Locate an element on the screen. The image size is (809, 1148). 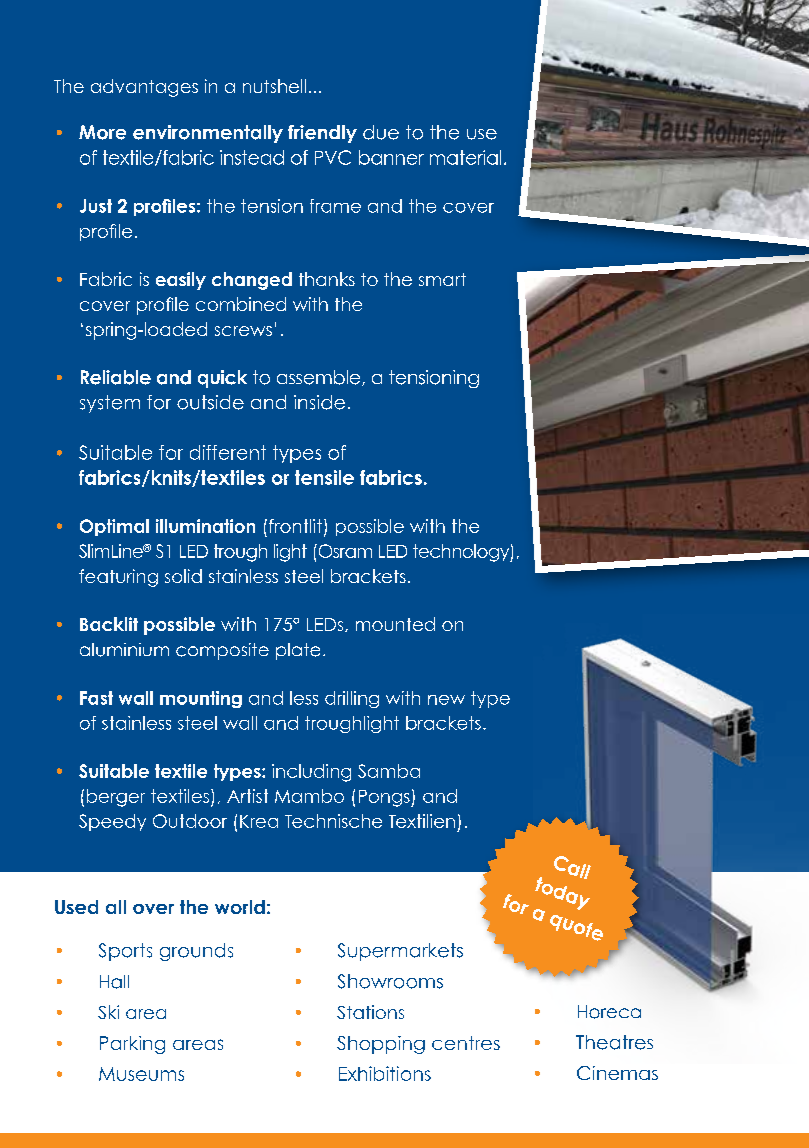
mounted is located at coordinates (395, 624).
